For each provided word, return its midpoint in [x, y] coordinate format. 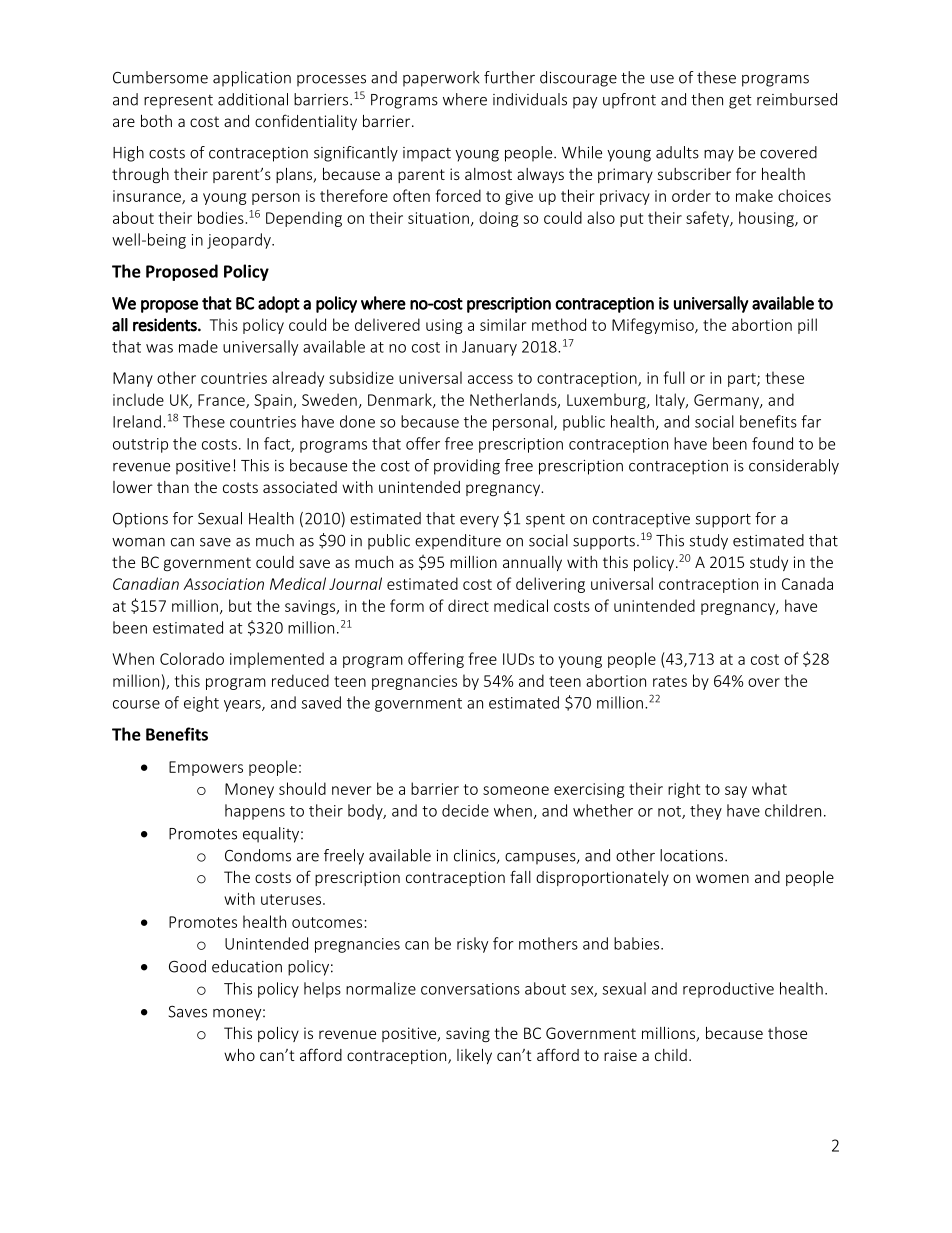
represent [178, 102]
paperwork [441, 79]
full [674, 377]
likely [474, 1056]
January [489, 348]
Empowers [206, 768]
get [740, 102]
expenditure [458, 542]
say [736, 792]
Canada [807, 583]
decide [465, 810]
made [198, 346]
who [239, 1055]
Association [223, 584]
